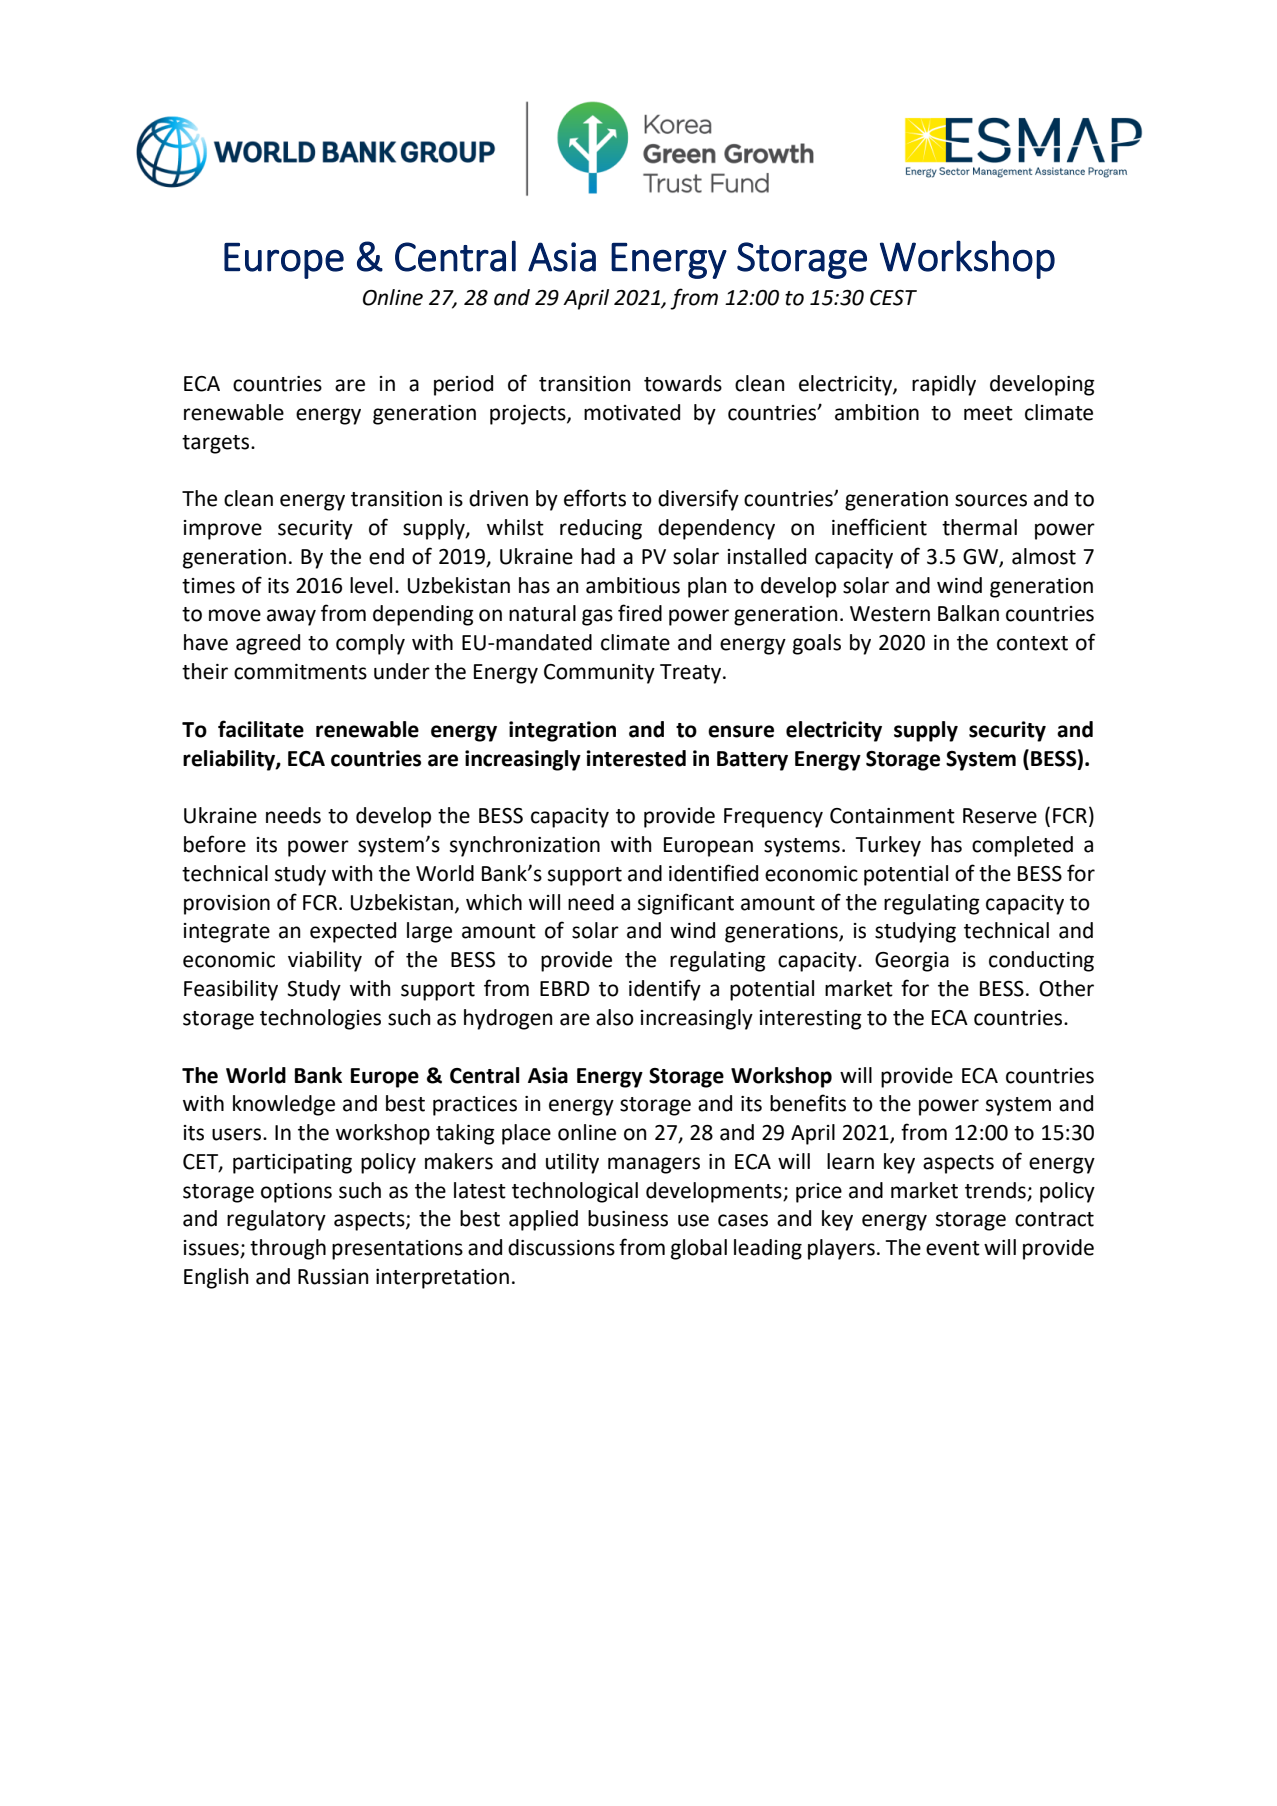 The width and height of the screenshot is (1277, 1806). What do you see at coordinates (261, 729) in the screenshot?
I see `facilitate` at bounding box center [261, 729].
